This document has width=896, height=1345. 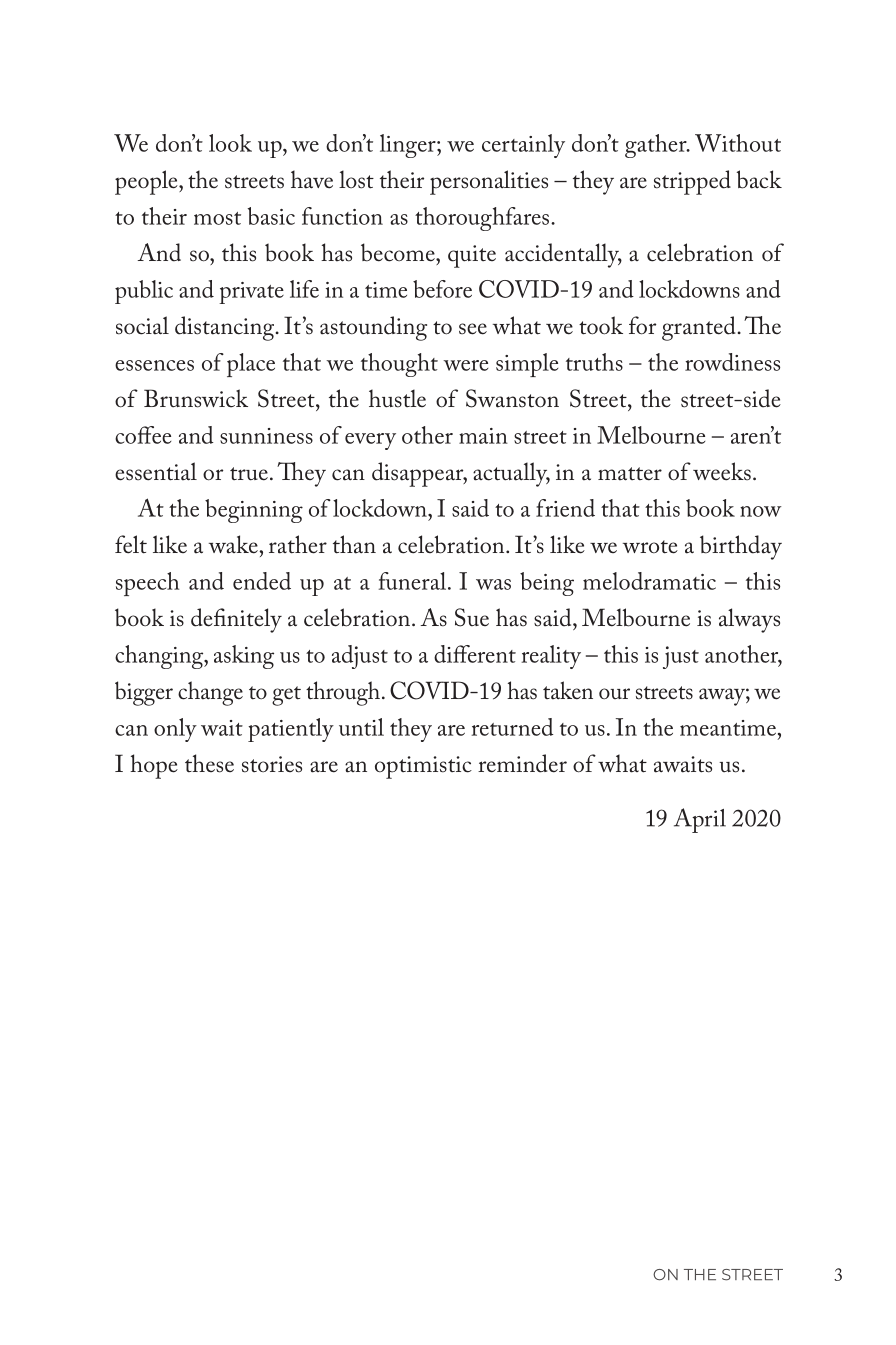 What do you see at coordinates (423, 767) in the document?
I see `optimistic` at bounding box center [423, 767].
